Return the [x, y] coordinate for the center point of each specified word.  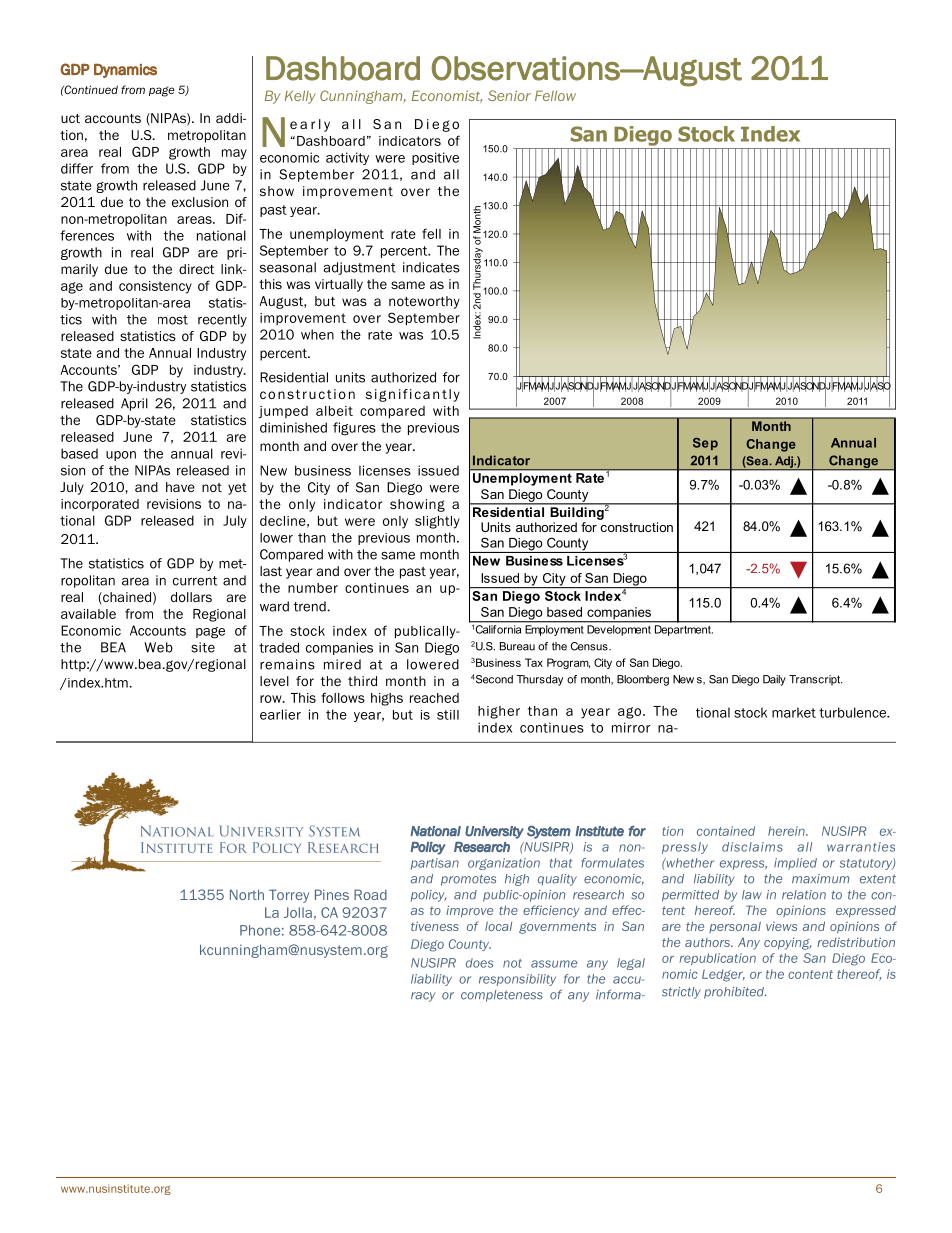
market [794, 712]
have [180, 487]
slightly [437, 522]
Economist [447, 96]
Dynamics [125, 71]
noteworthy [424, 302]
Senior [509, 95]
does [479, 963]
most [173, 320]
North [247, 894]
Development [619, 630]
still [448, 715]
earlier [280, 714]
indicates [431, 267]
